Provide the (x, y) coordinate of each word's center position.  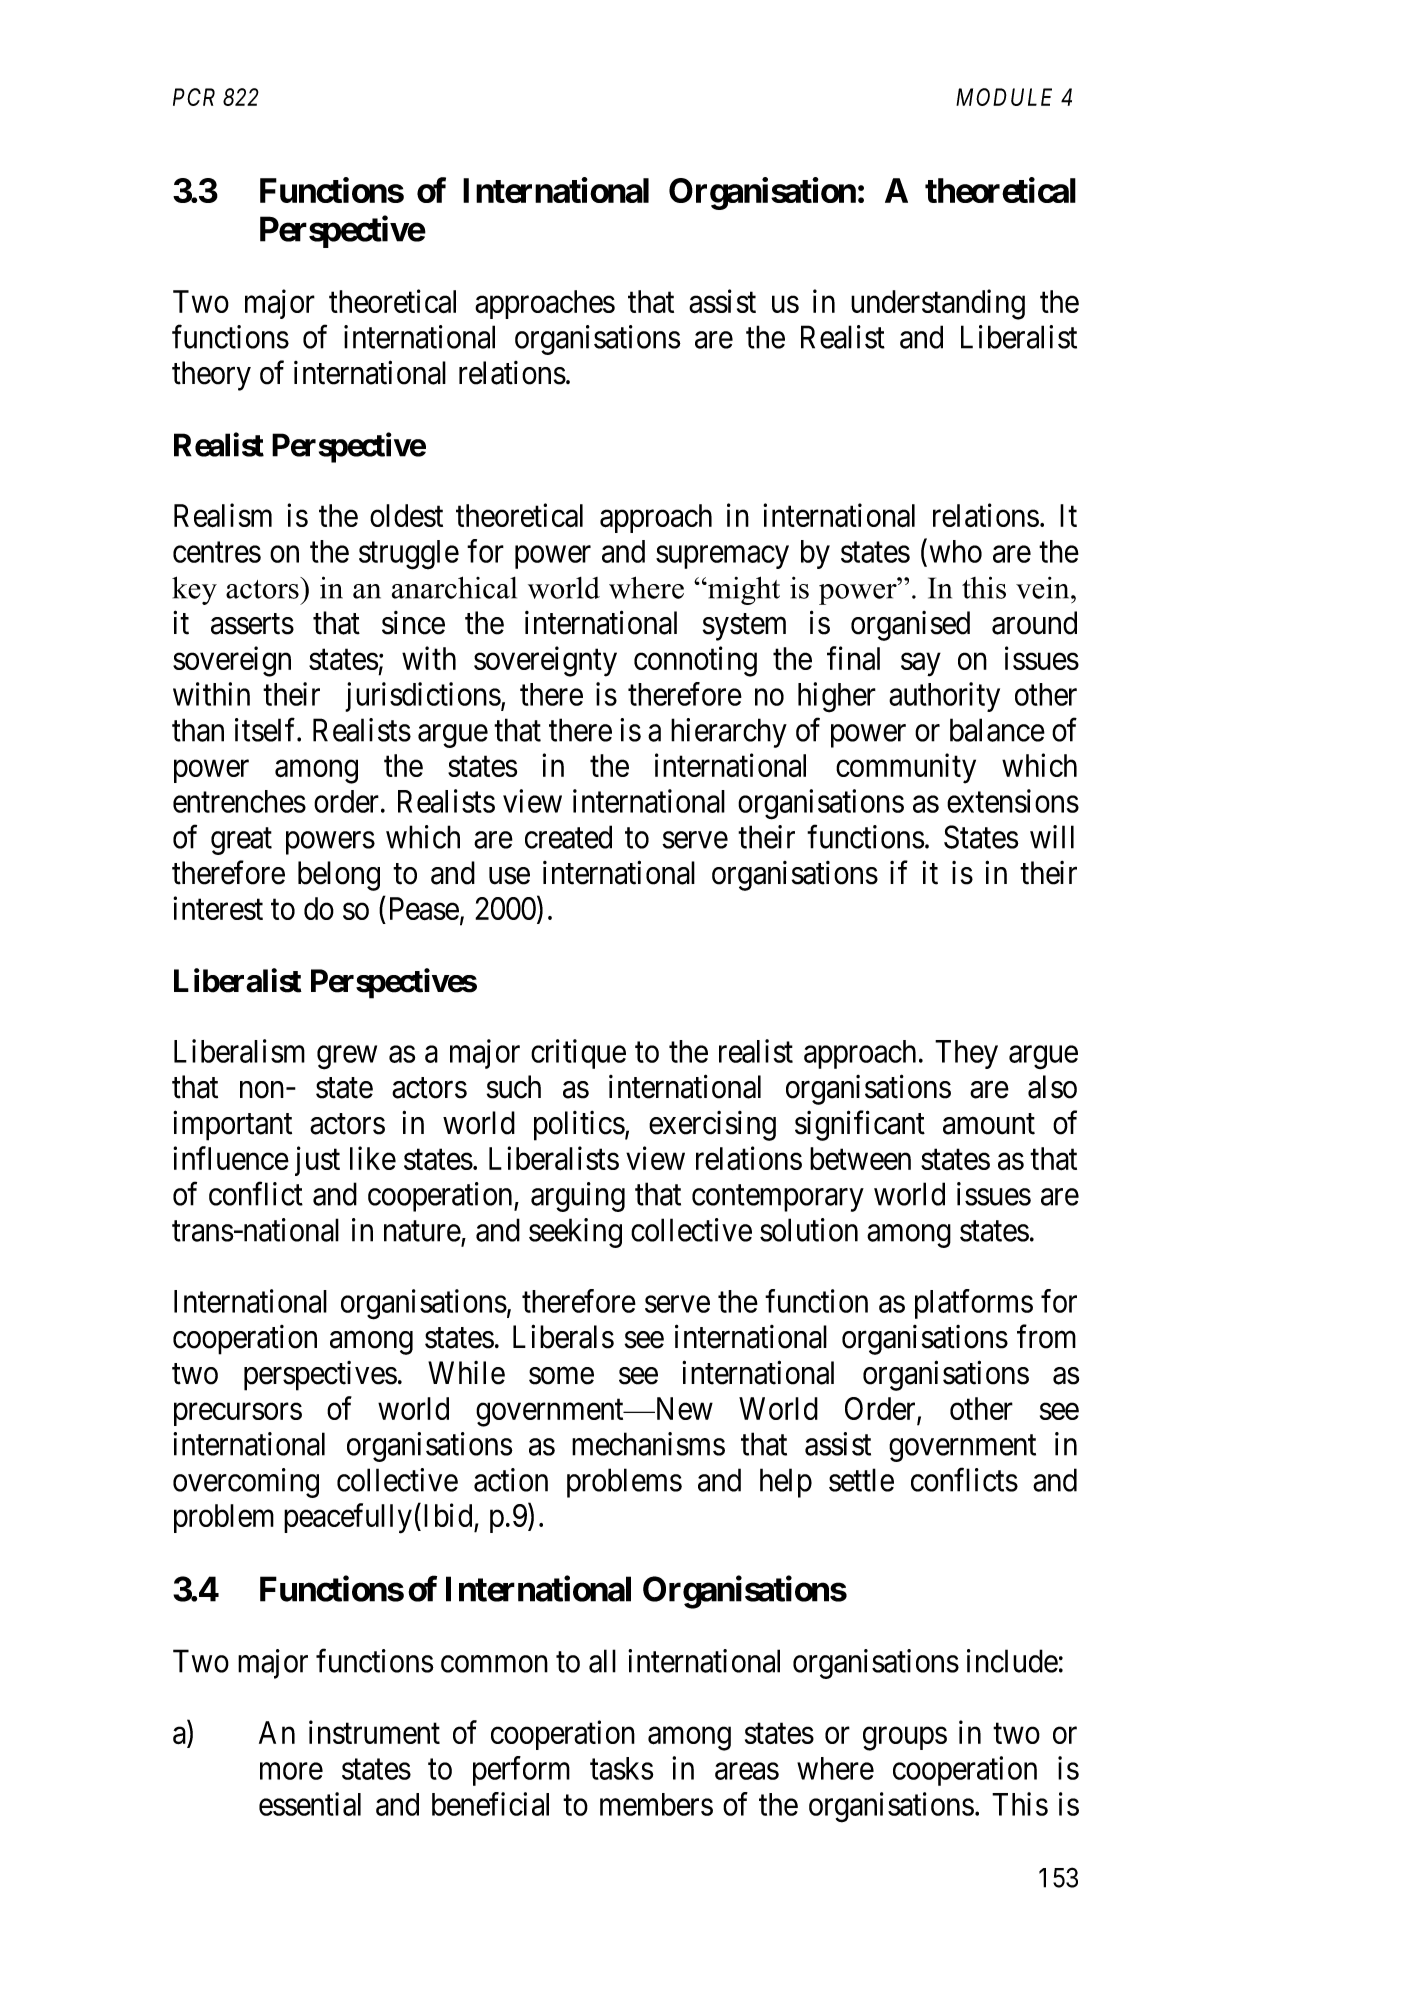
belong (339, 876)
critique (578, 1054)
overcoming (246, 1483)
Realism (223, 515)
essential (310, 1804)
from (1046, 1337)
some (561, 1376)
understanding (938, 304)
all (602, 1661)
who (956, 551)
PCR (194, 97)
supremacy (722, 557)
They (966, 1054)
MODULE (1004, 97)
